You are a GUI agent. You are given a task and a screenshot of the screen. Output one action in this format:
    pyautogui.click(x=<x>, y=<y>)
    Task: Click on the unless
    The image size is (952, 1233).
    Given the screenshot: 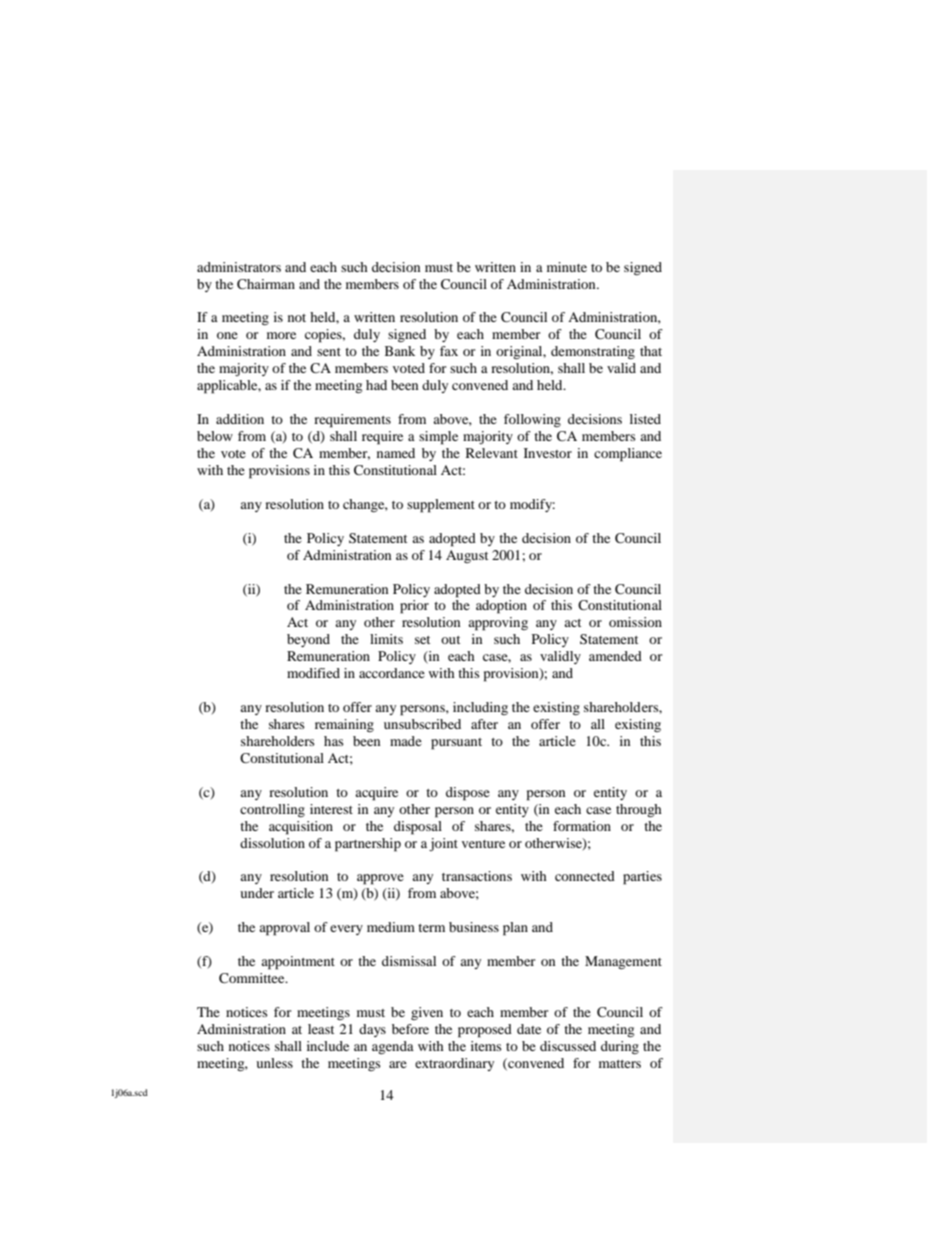 What is the action you would take?
    pyautogui.click(x=274, y=1063)
